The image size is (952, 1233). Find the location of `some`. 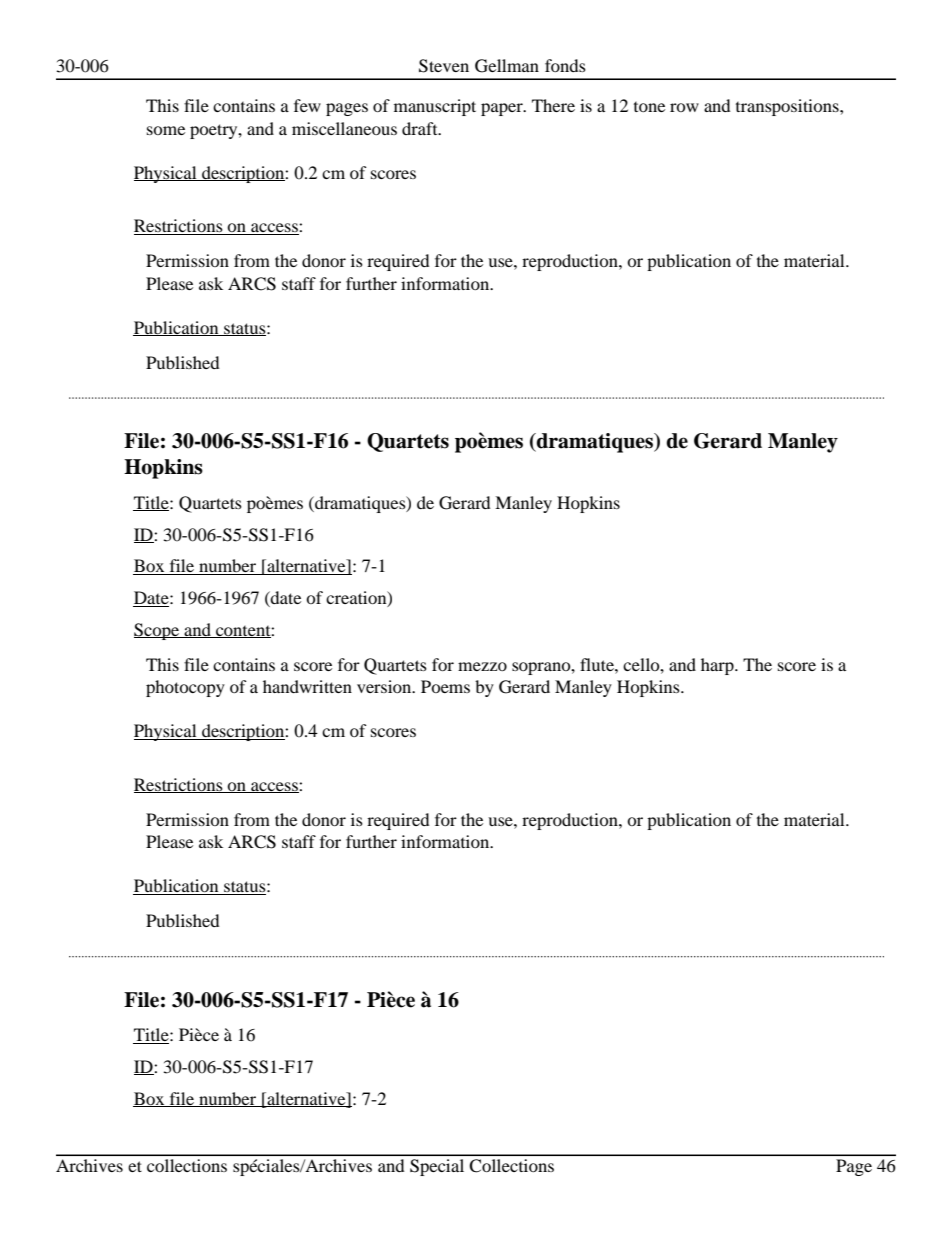

some is located at coordinates (166, 130).
